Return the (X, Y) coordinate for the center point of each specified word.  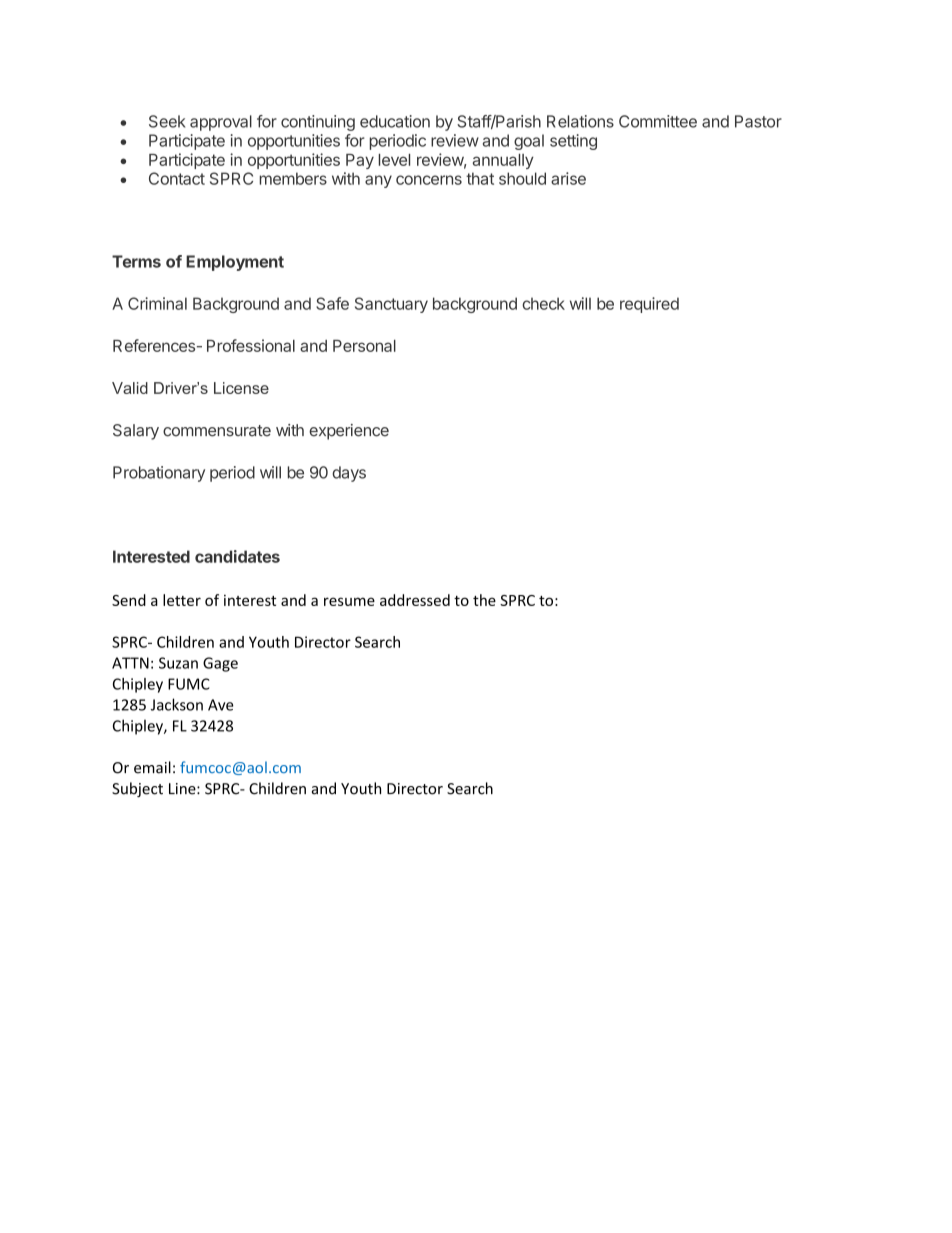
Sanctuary (391, 305)
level (394, 160)
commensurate (217, 431)
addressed (415, 600)
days (349, 474)
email (152, 767)
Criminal (157, 303)
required (649, 305)
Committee (658, 121)
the (484, 600)
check (543, 303)
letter (182, 600)
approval (221, 123)
